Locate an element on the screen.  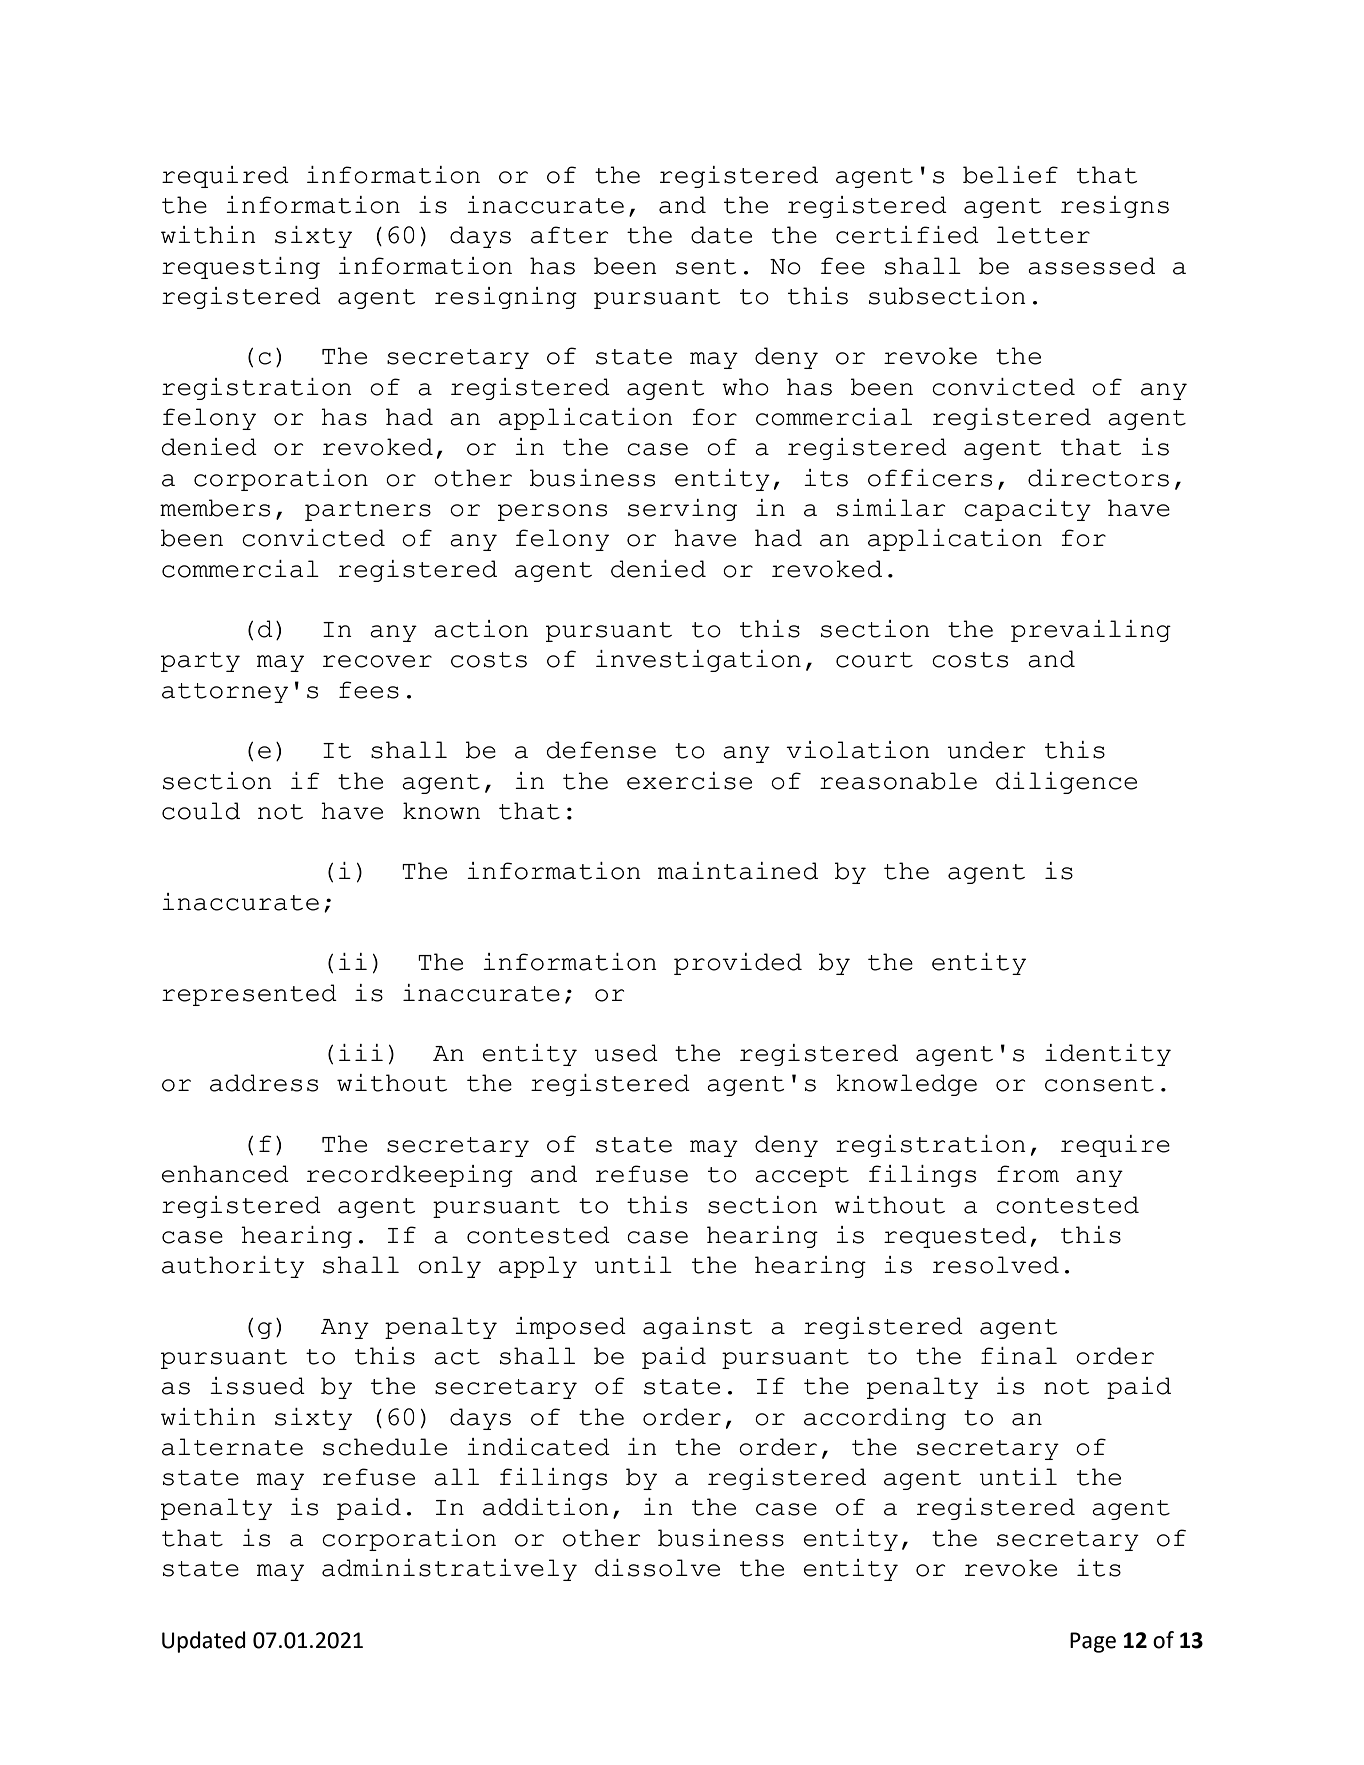
administratively is located at coordinates (449, 1570).
